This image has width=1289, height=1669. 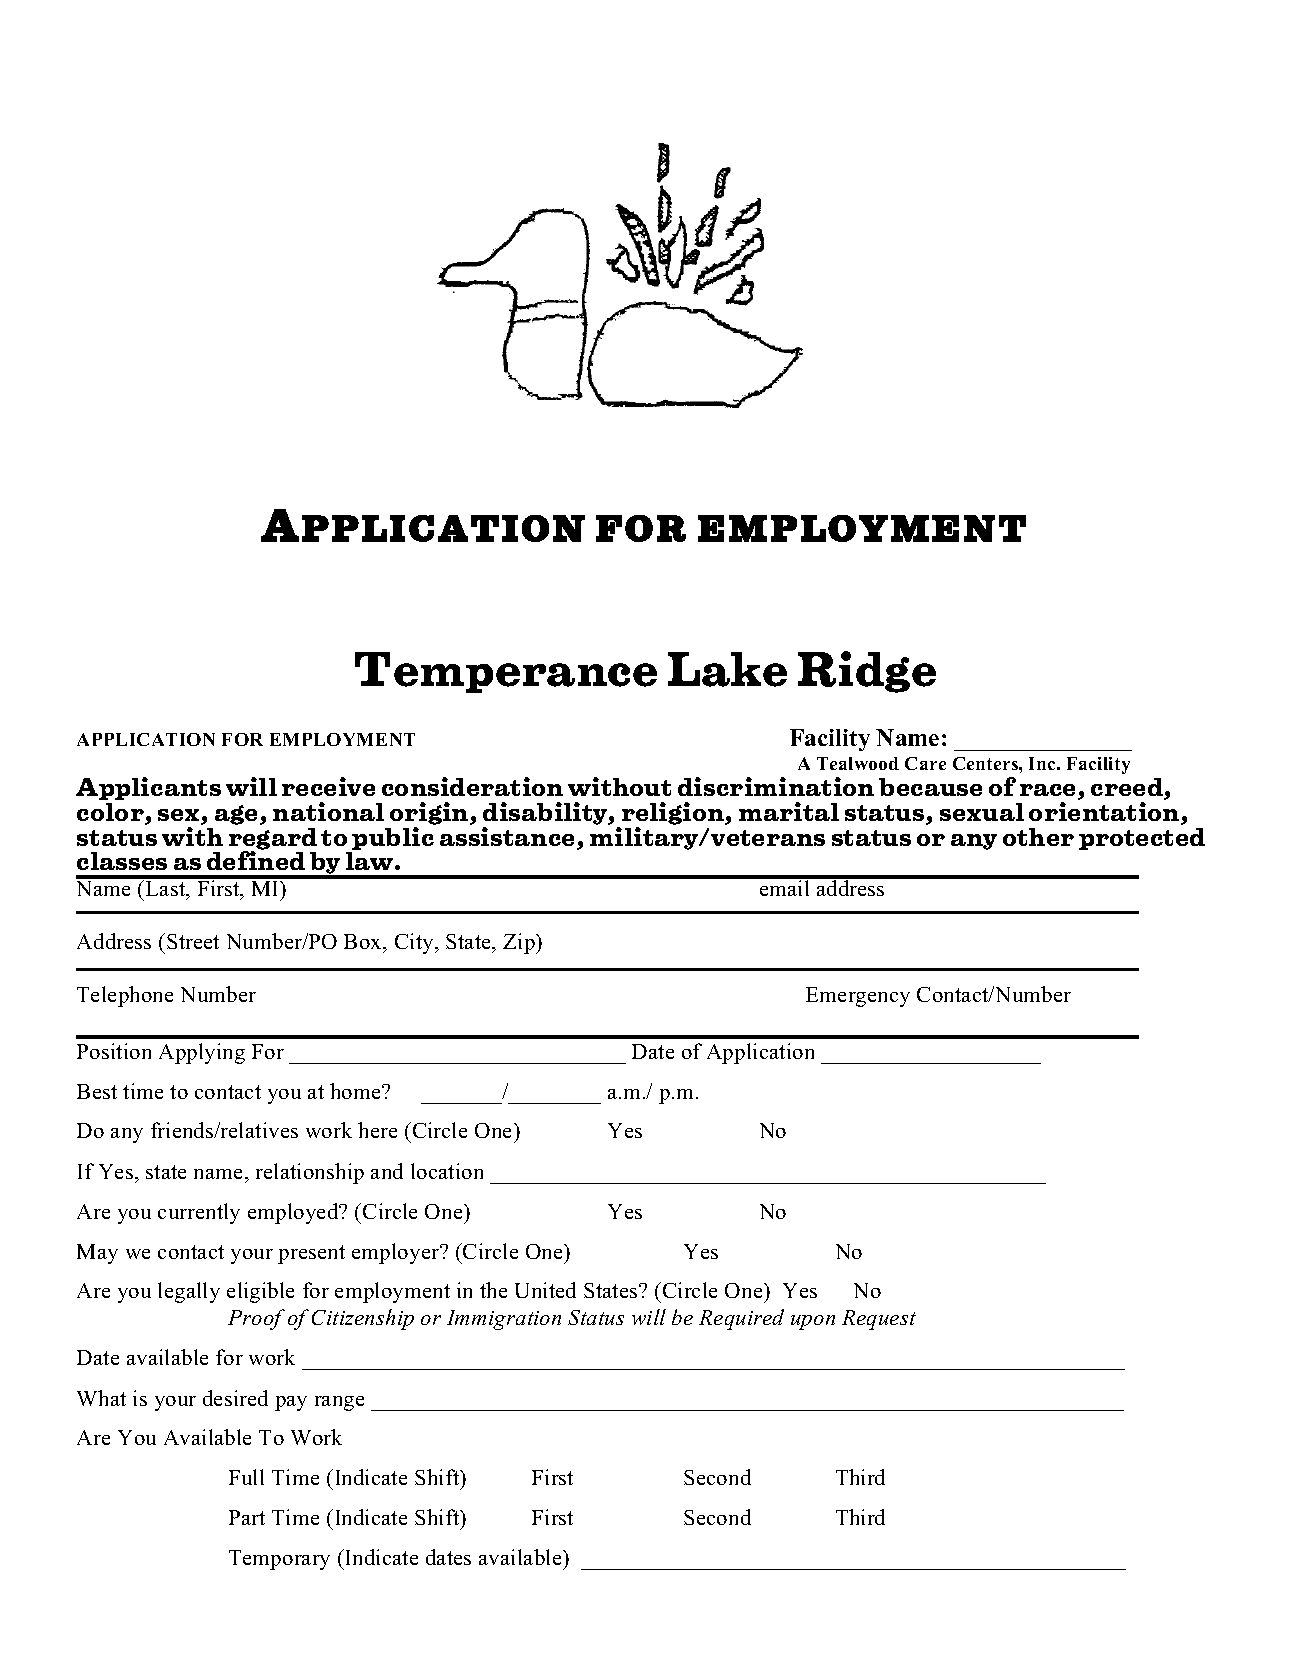 What do you see at coordinates (879, 1320) in the image?
I see `Request` at bounding box center [879, 1320].
